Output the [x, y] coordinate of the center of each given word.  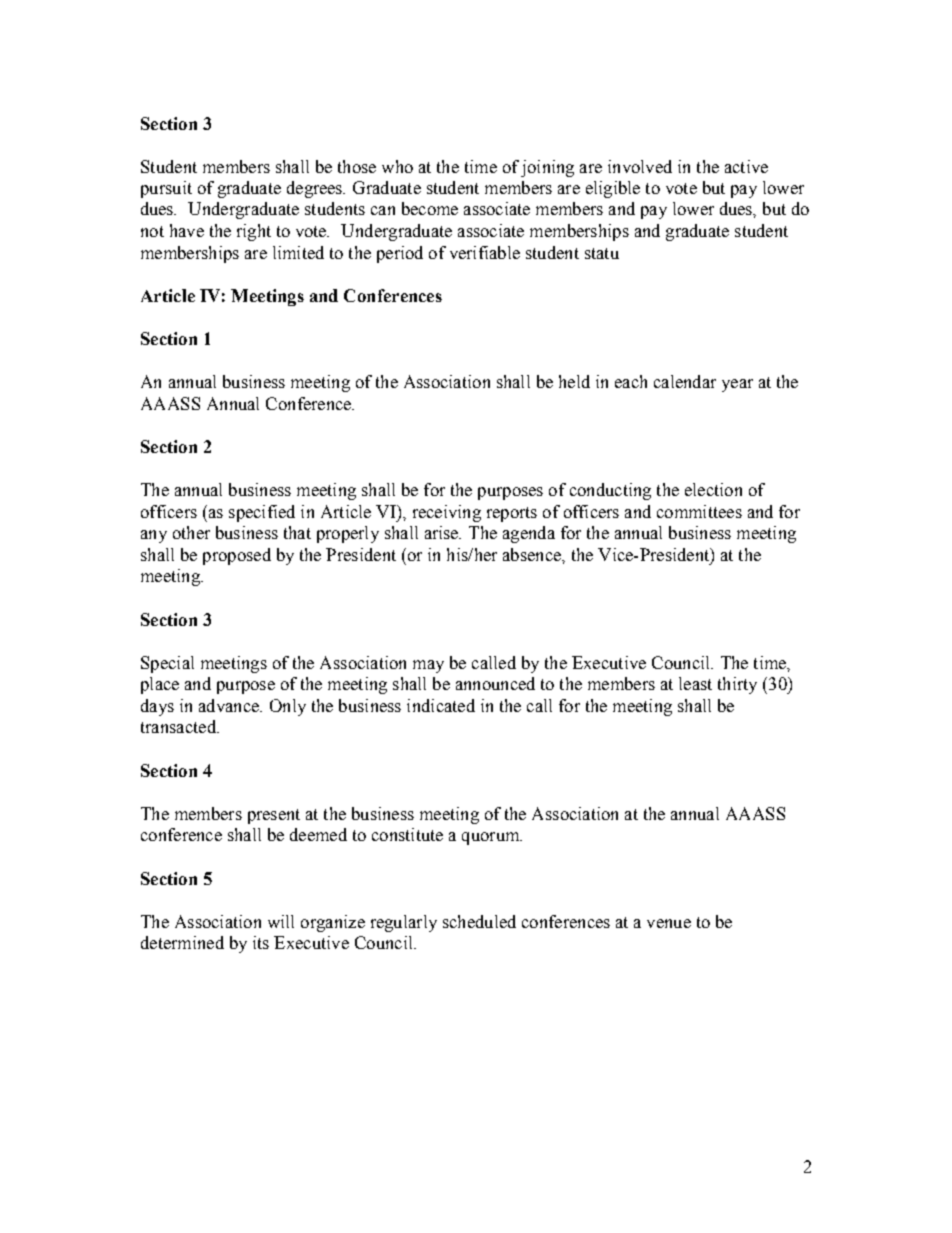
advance [230, 705]
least [695, 683]
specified [262, 513]
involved [640, 166]
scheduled [479, 921]
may [428, 666]
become [430, 208]
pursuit [166, 189]
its [261, 942]
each [631, 381]
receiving [447, 513]
